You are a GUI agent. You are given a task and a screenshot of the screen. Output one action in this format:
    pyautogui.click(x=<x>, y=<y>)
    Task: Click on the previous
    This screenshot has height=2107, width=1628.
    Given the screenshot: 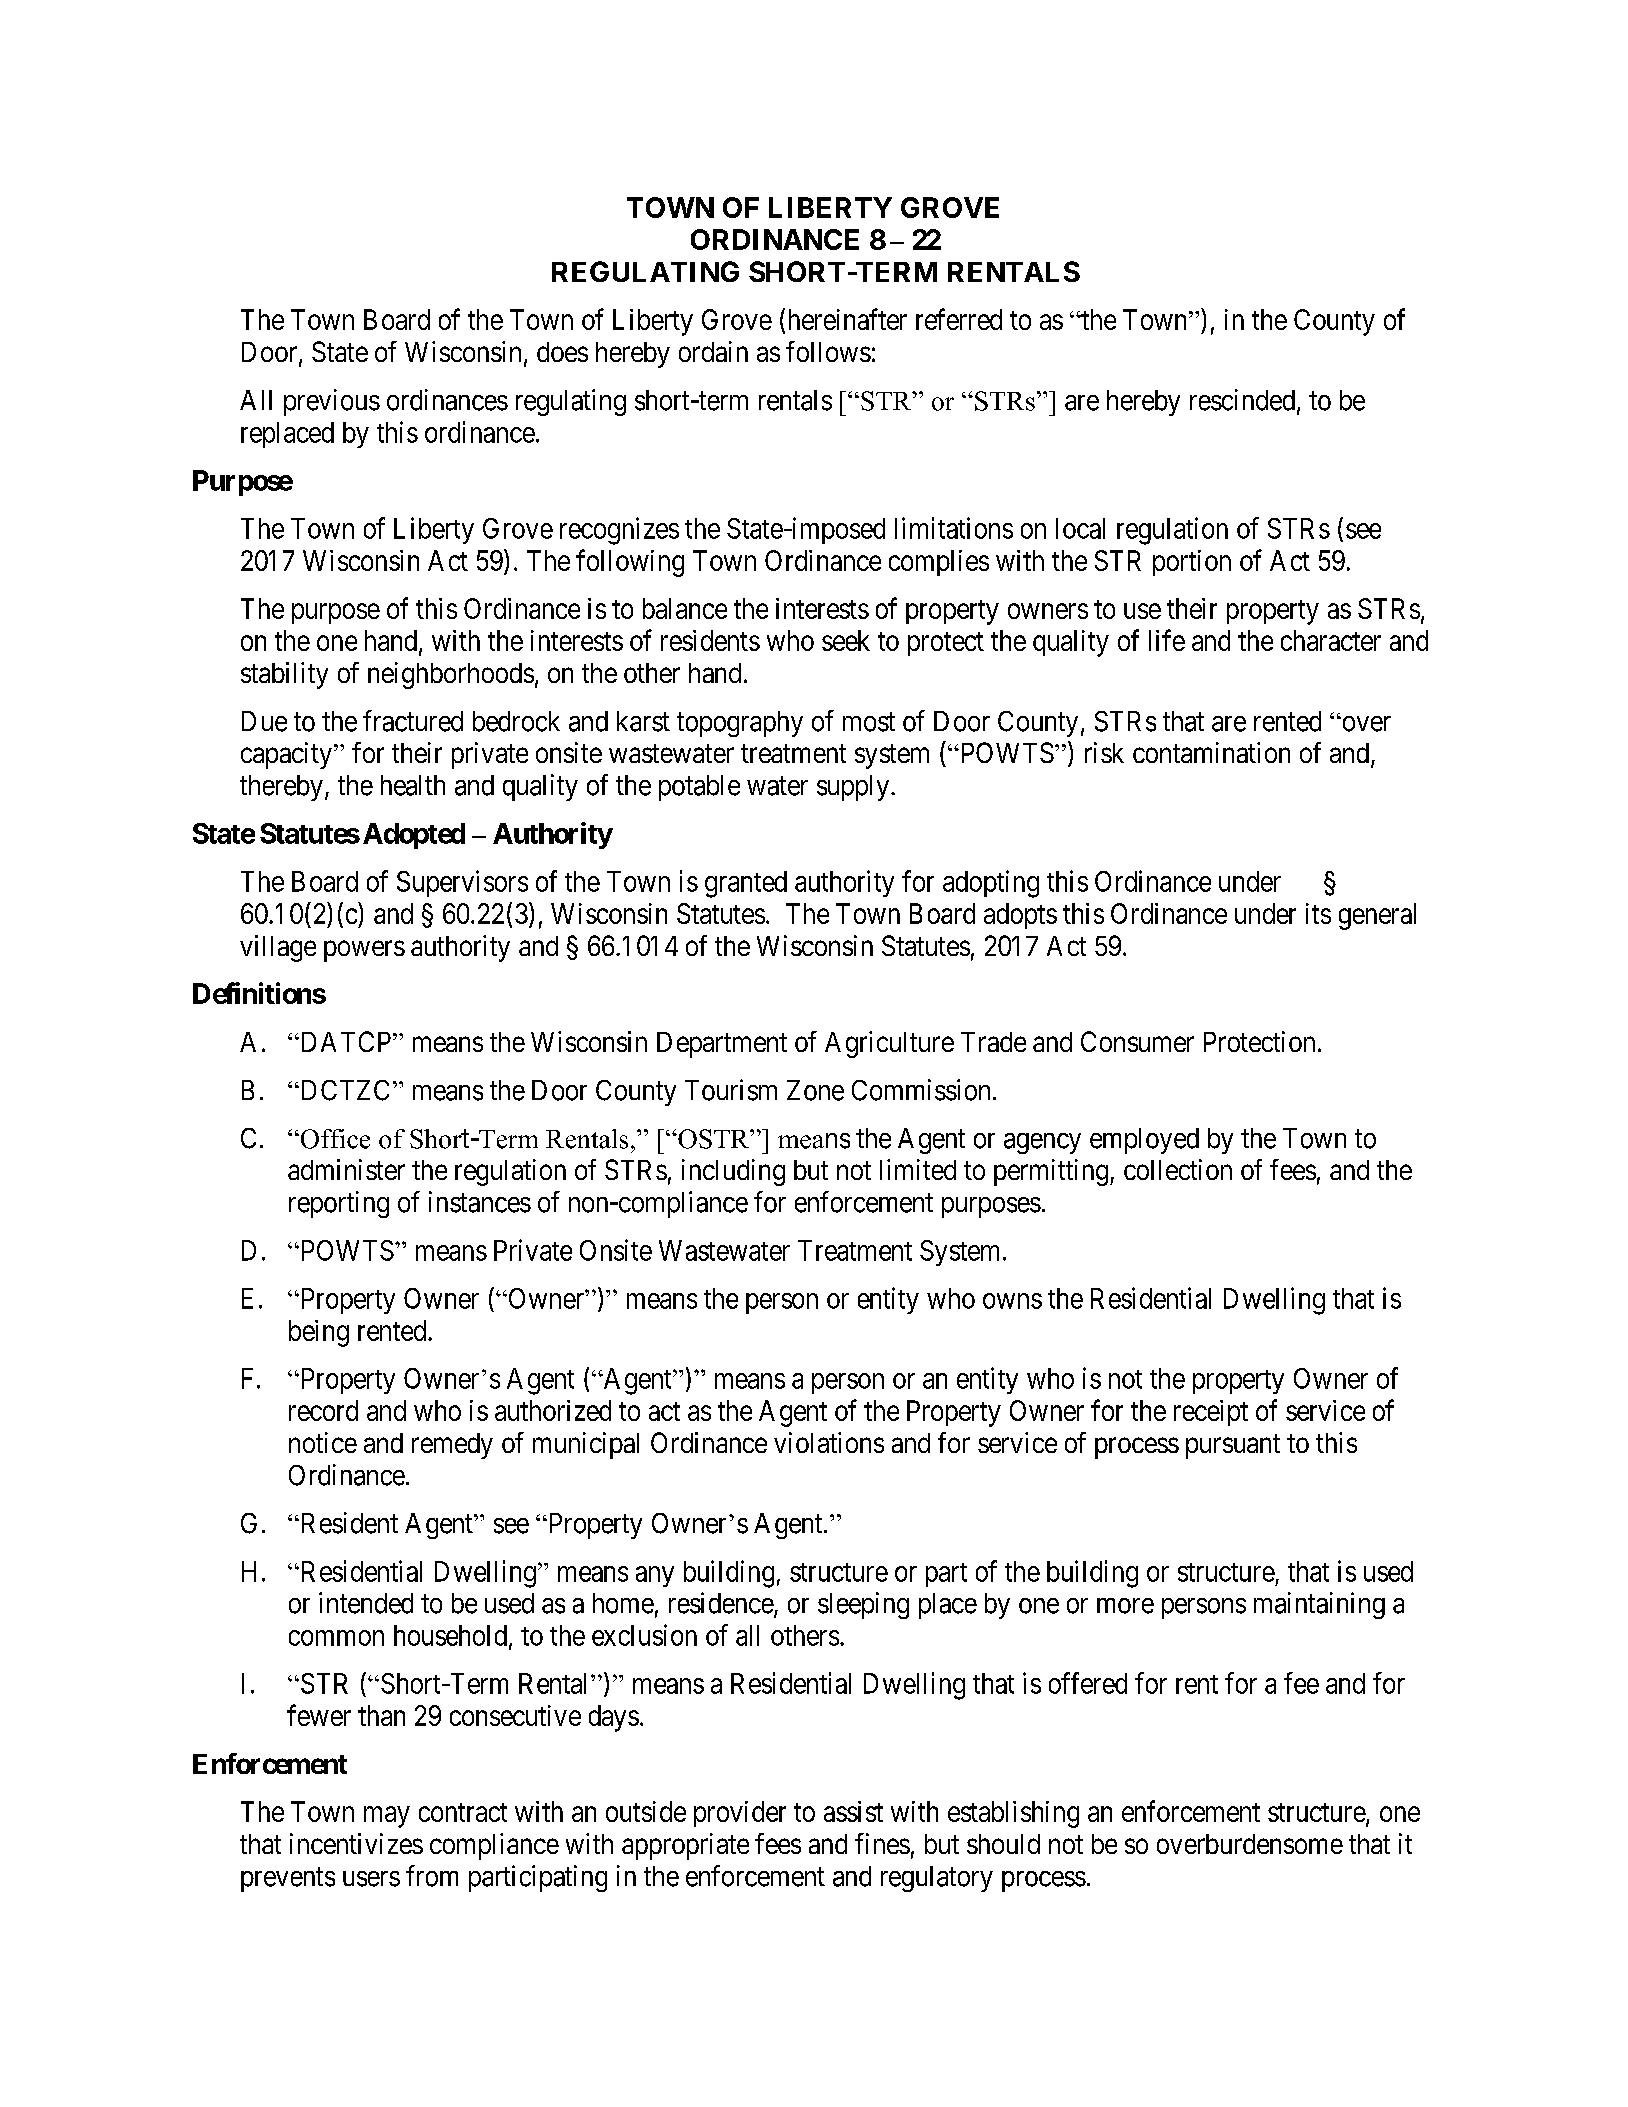 What is the action you would take?
    pyautogui.click(x=332, y=402)
